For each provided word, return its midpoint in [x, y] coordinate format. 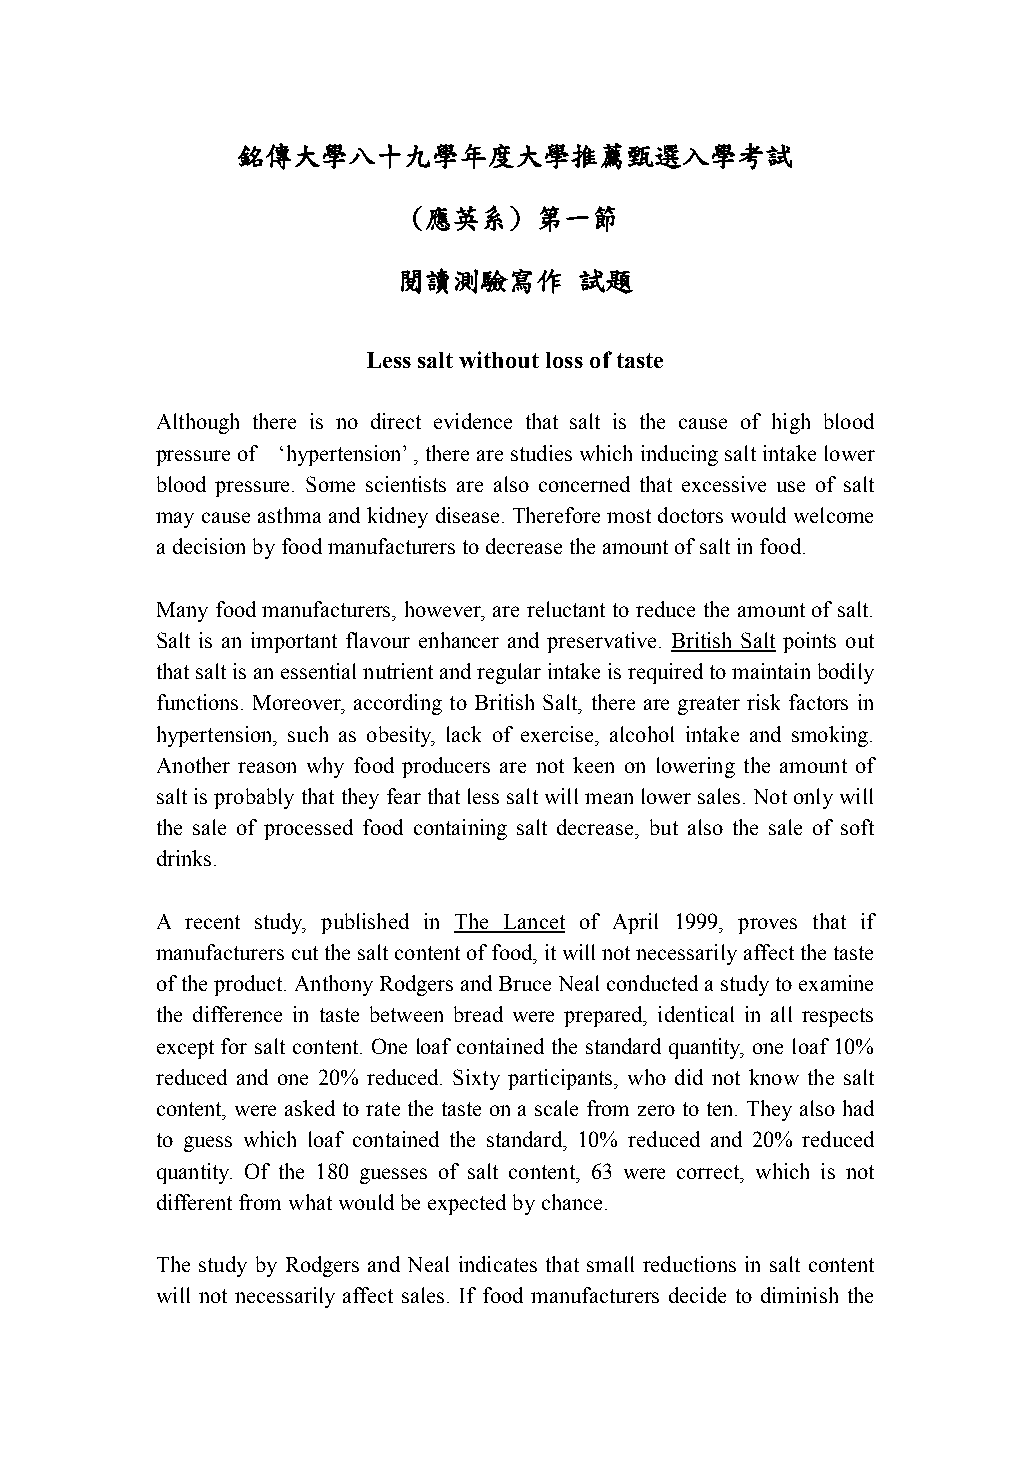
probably [254, 798]
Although [198, 423]
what [310, 1202]
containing [460, 829]
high [791, 423]
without [499, 359]
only [813, 798]
